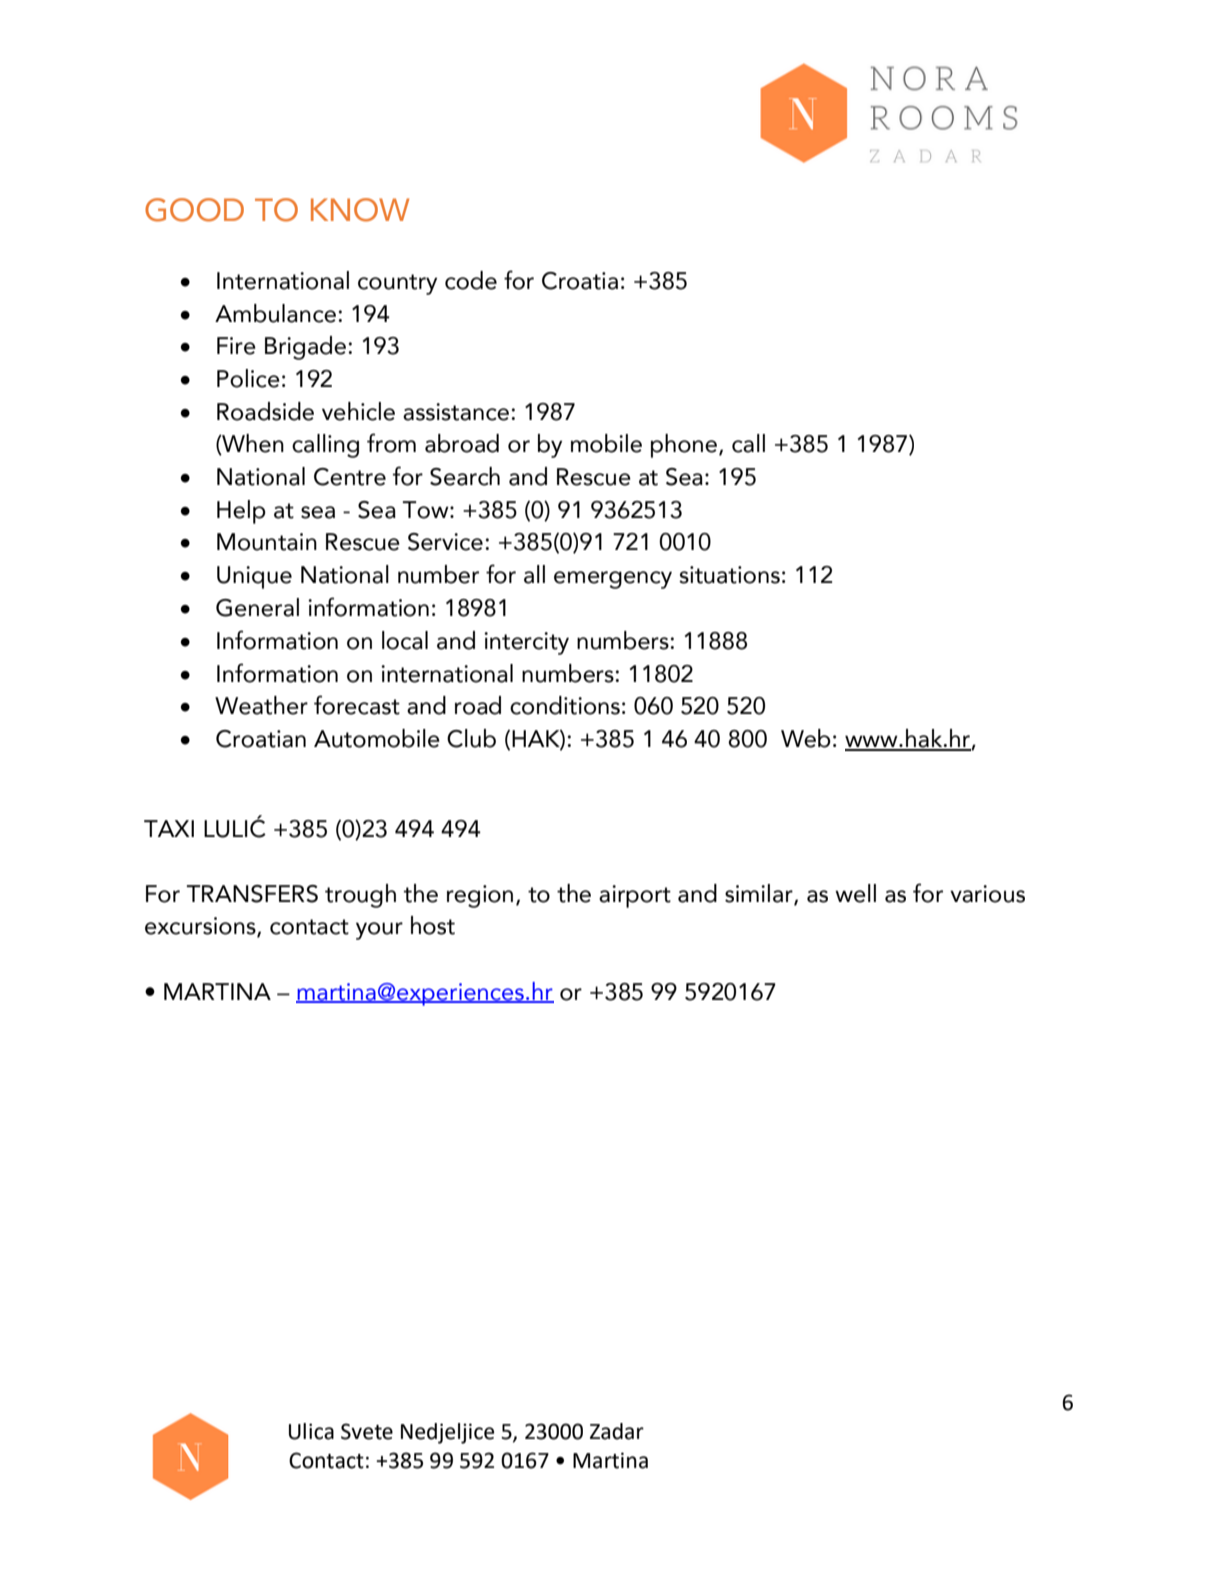  I want to click on phone, so click(684, 446).
